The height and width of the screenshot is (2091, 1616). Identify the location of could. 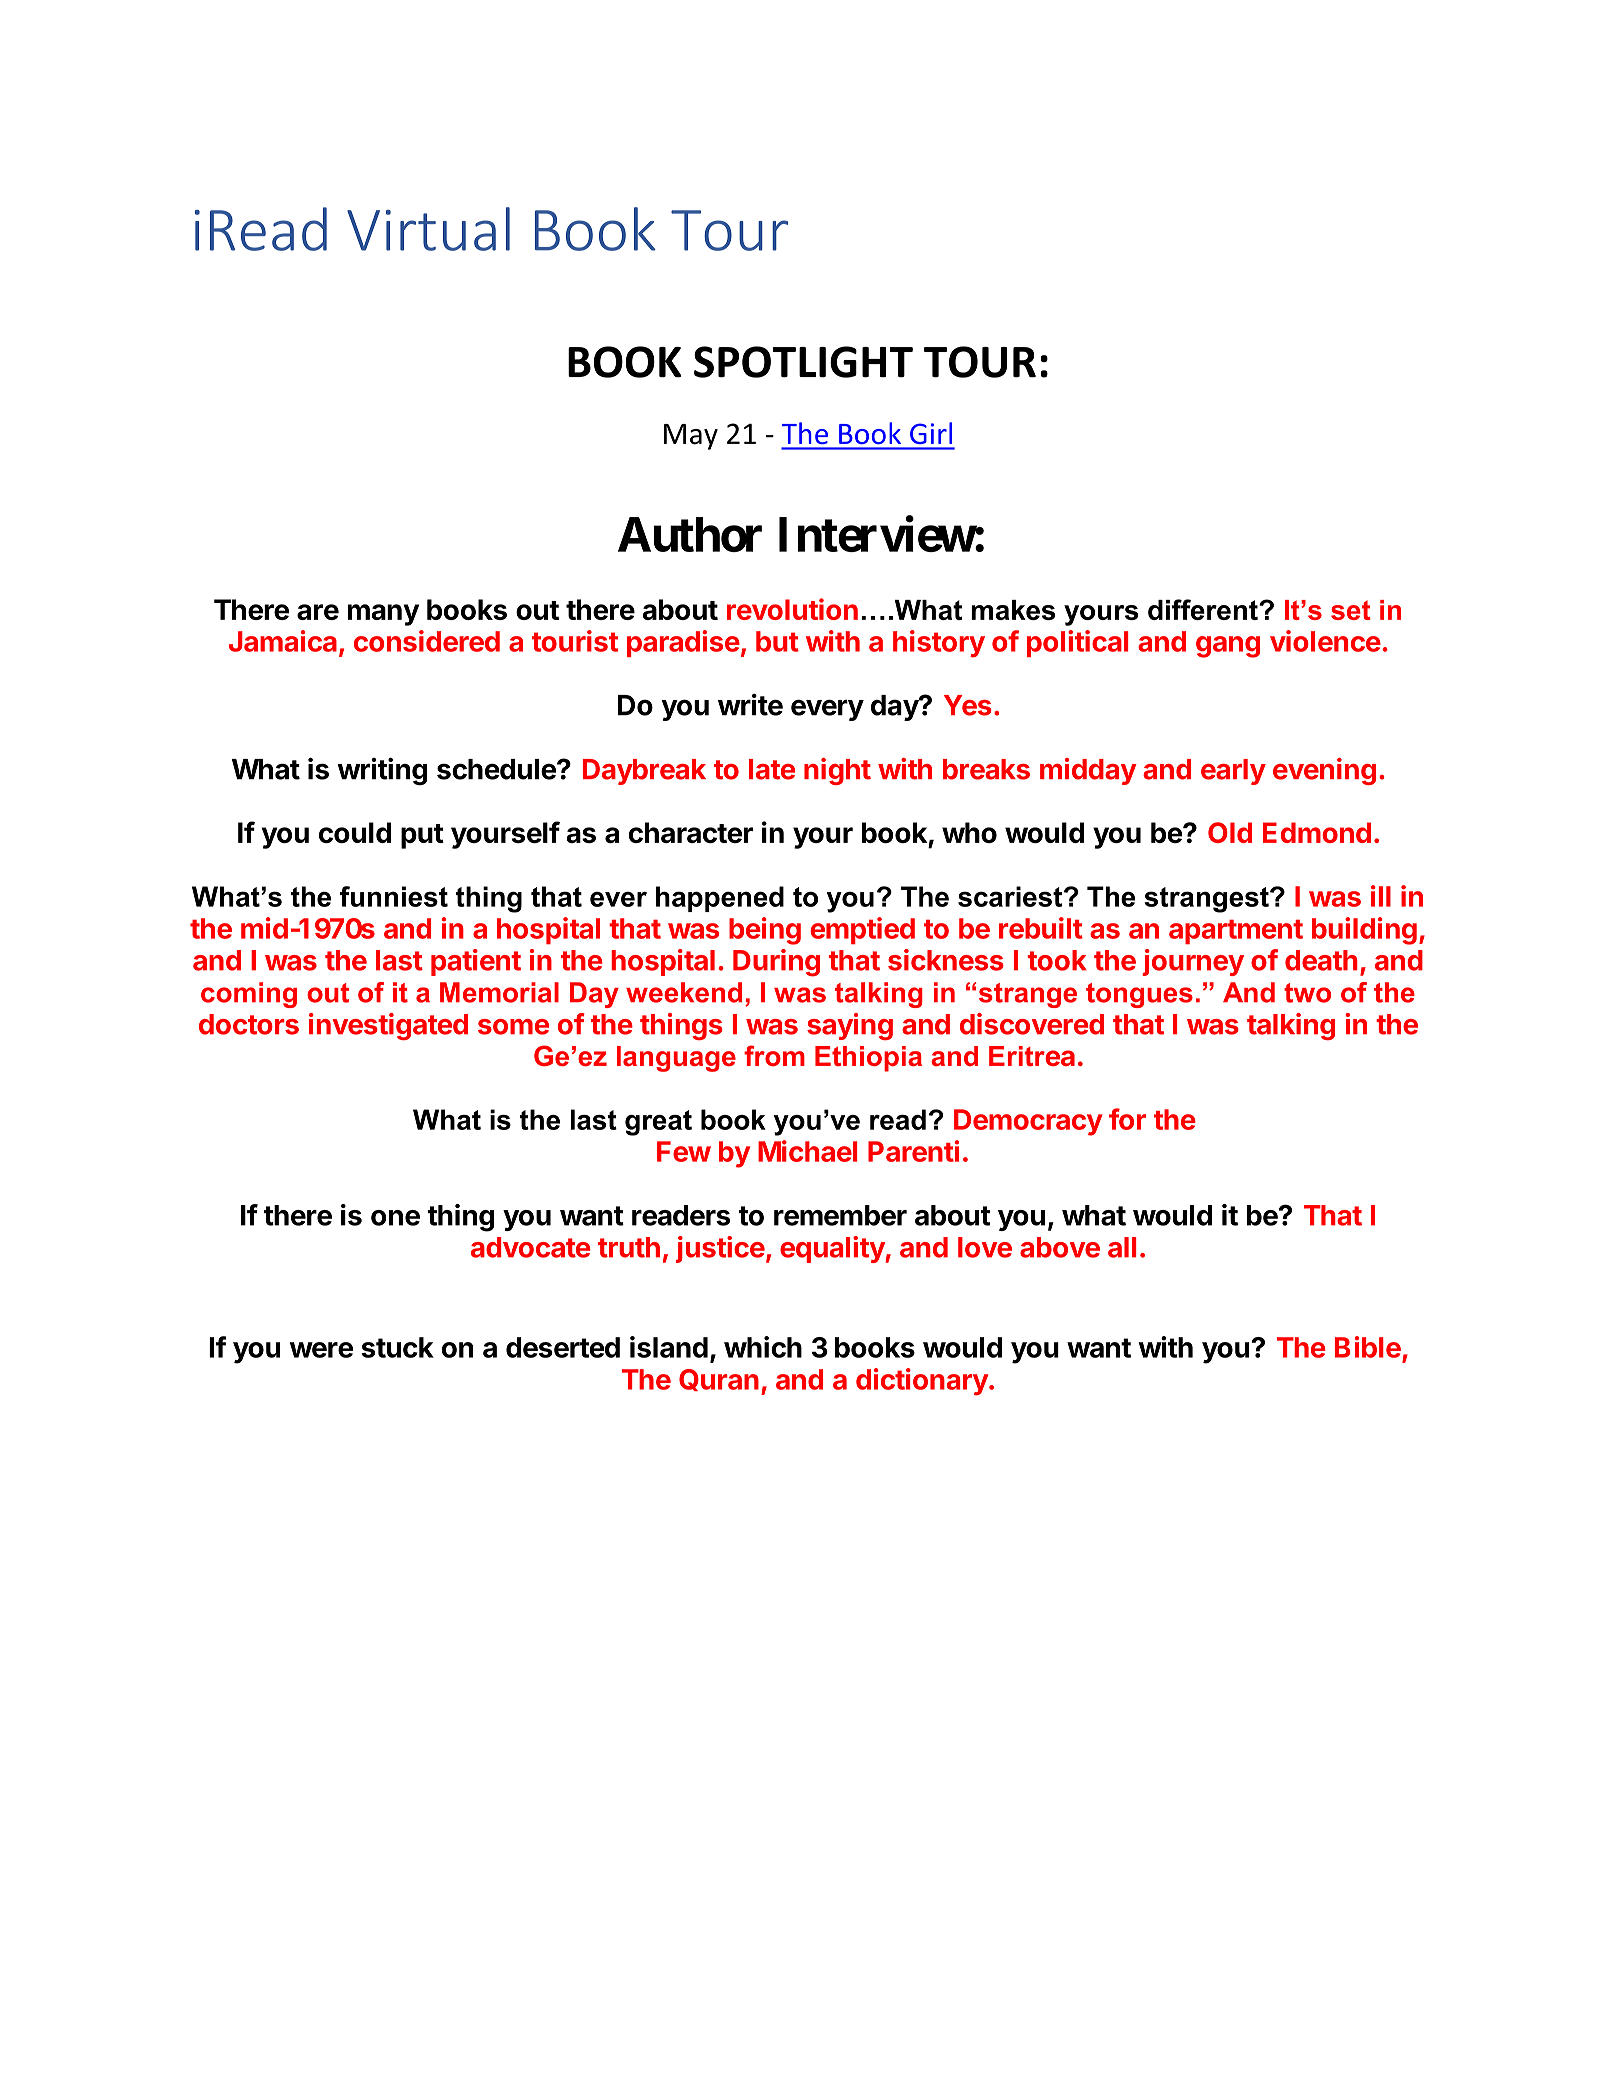
(355, 832).
